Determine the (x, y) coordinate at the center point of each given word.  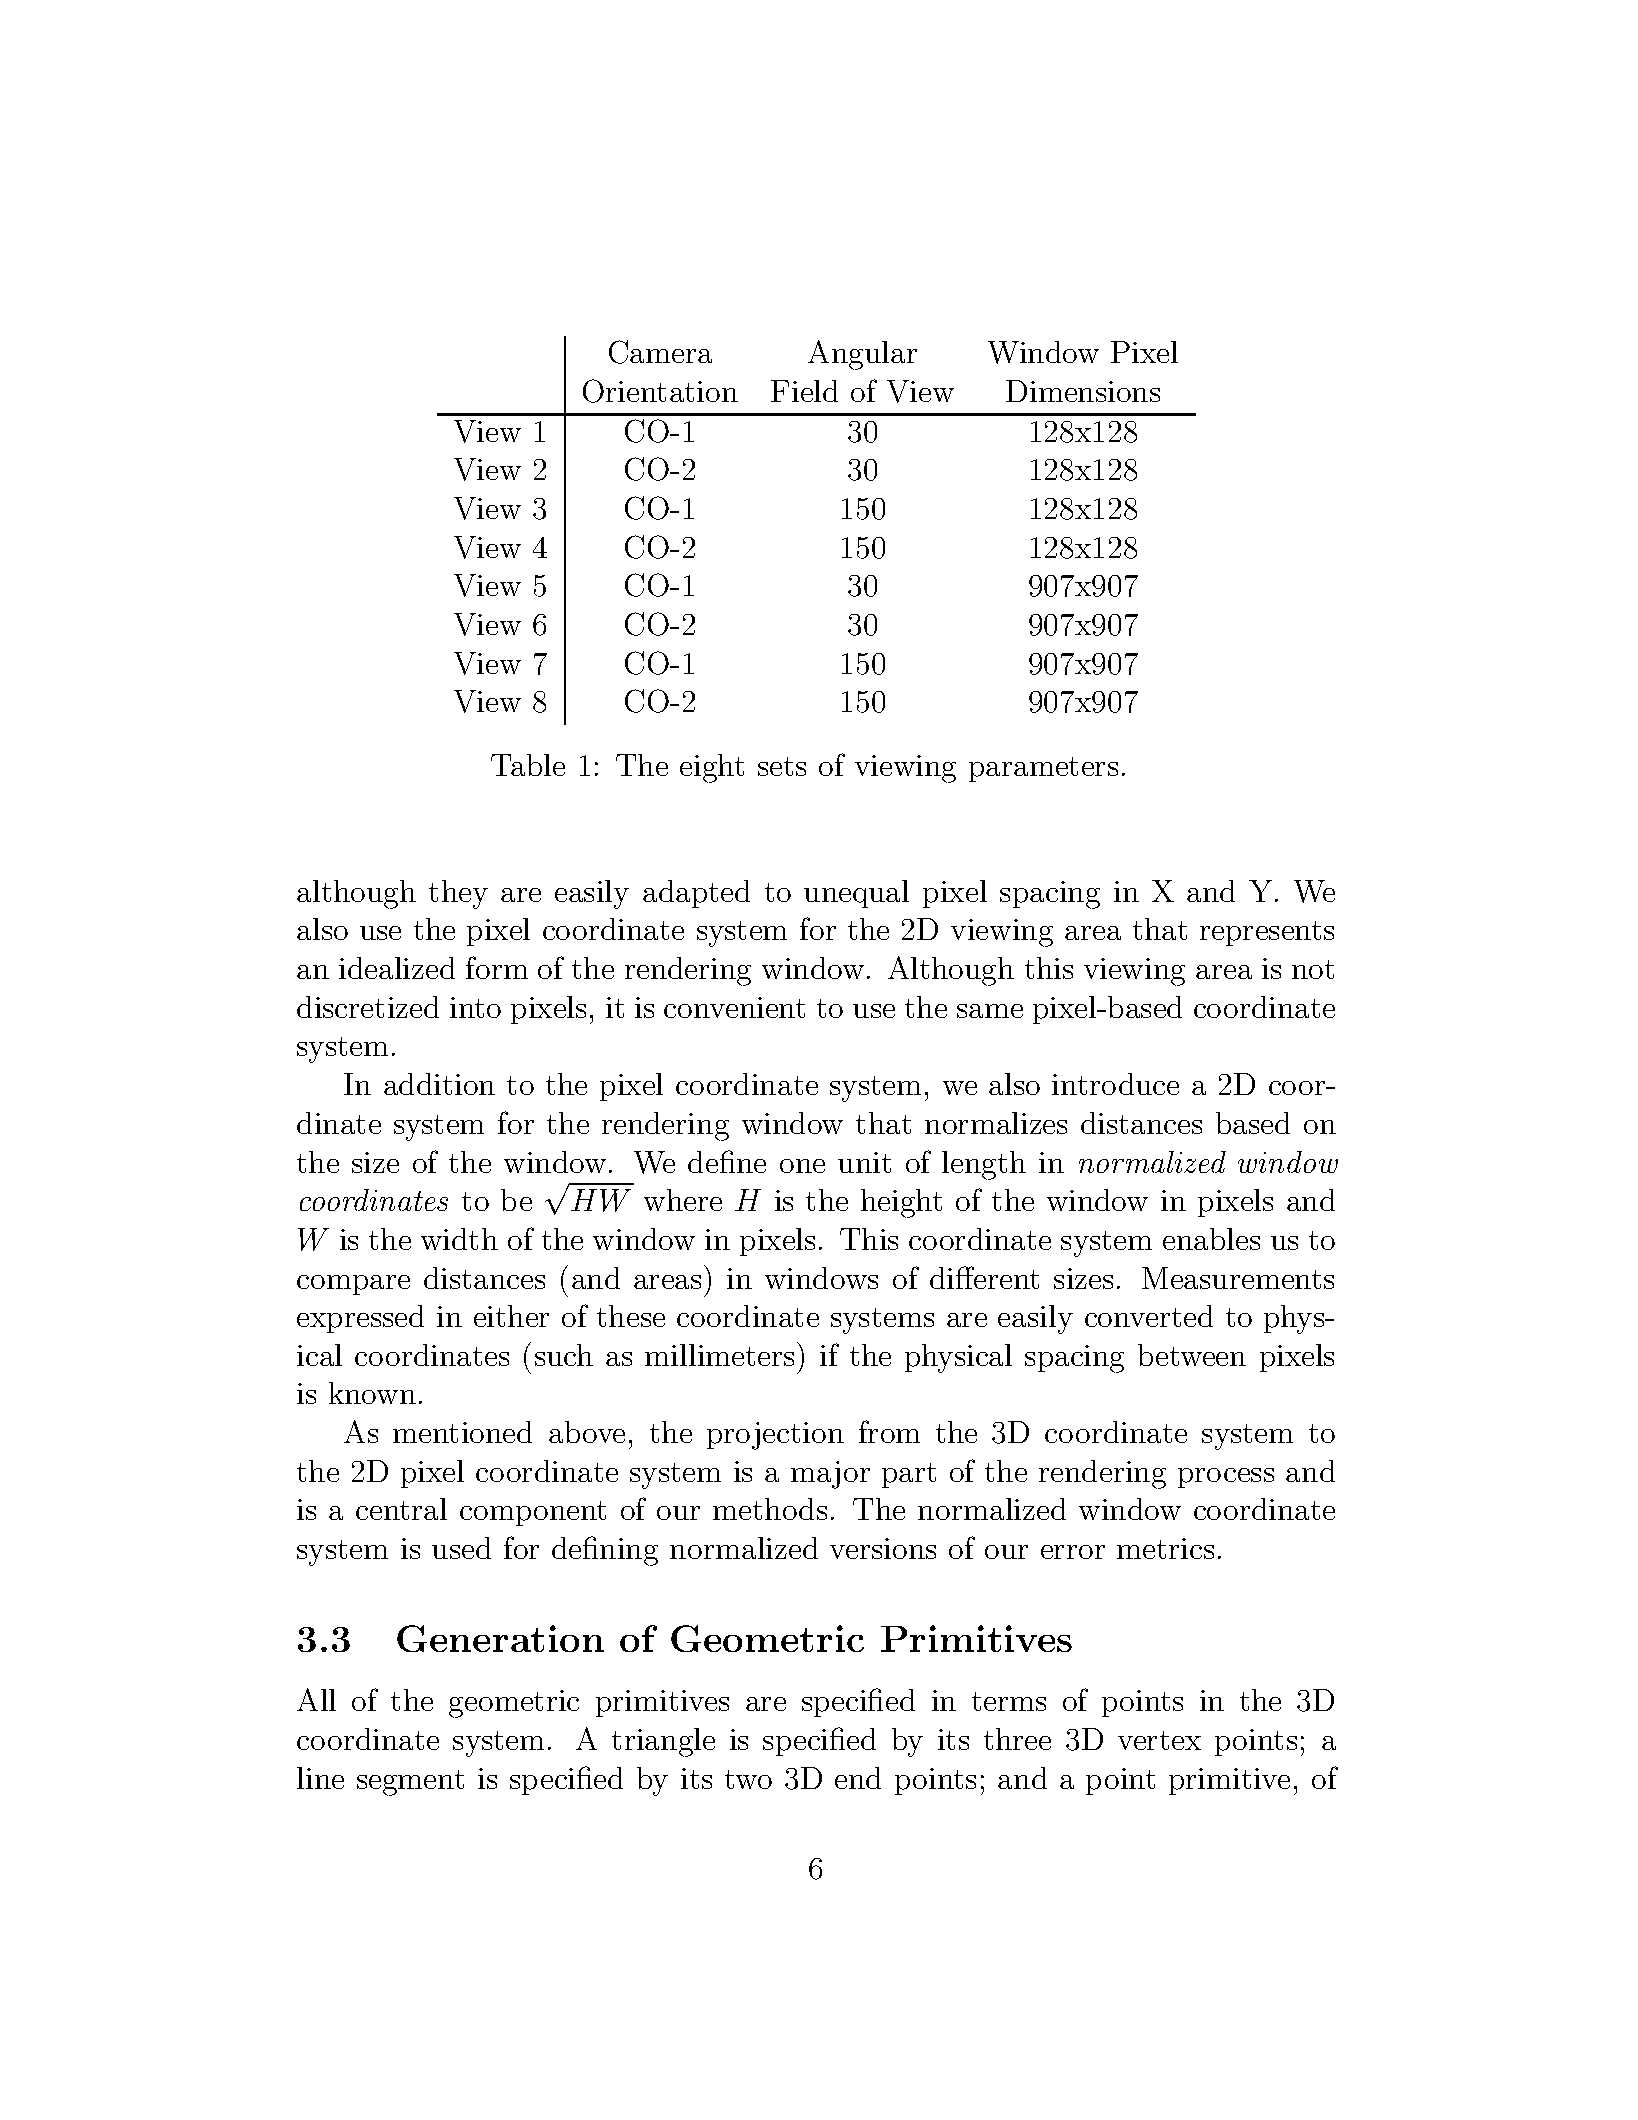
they (458, 894)
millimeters (719, 1355)
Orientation (660, 391)
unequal (856, 894)
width (459, 1239)
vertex (1159, 1740)
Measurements (1238, 1278)
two (748, 1779)
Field (804, 391)
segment (410, 1783)
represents (1267, 933)
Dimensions (1083, 391)
